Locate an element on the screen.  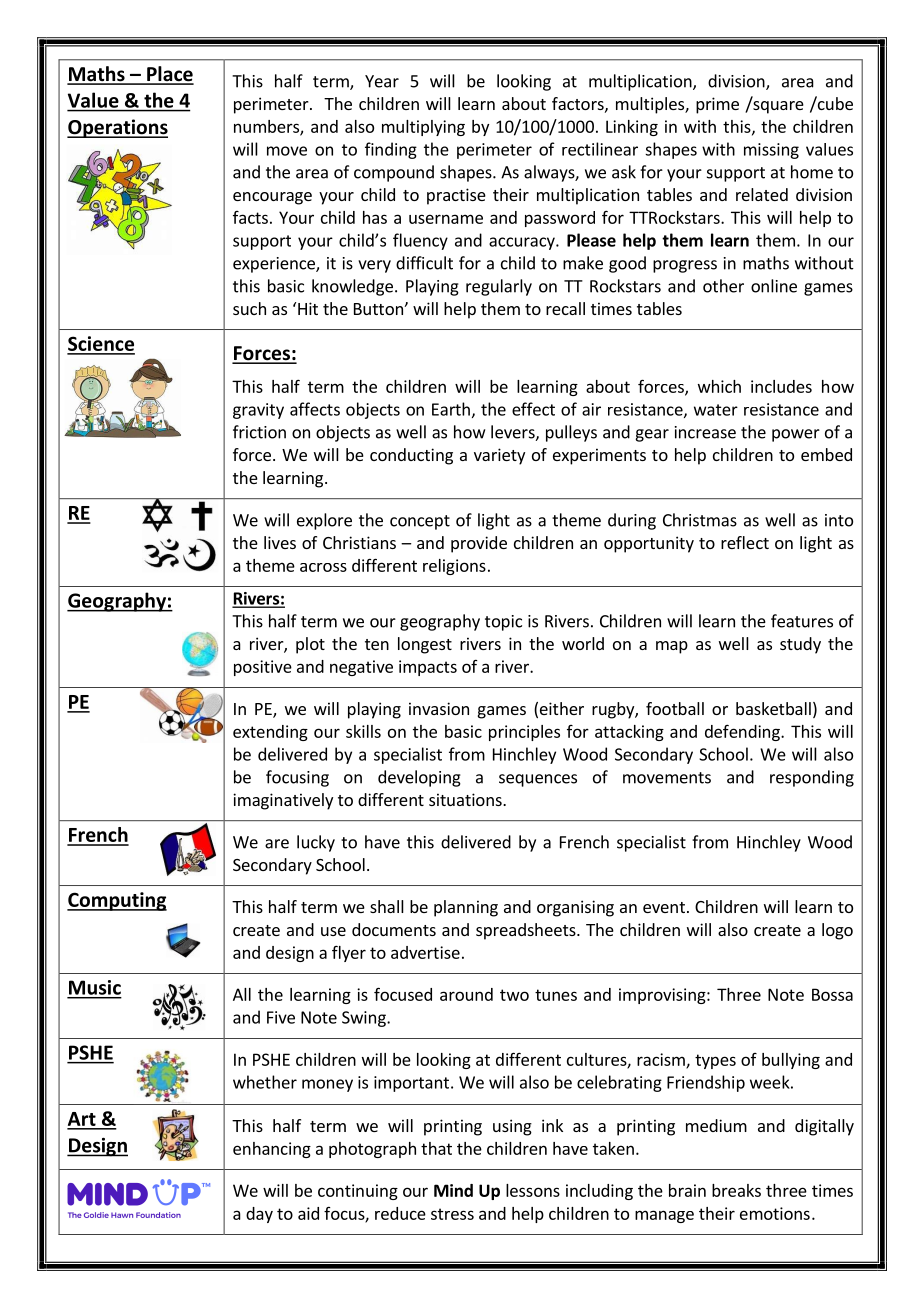
multiplying is located at coordinates (423, 128).
